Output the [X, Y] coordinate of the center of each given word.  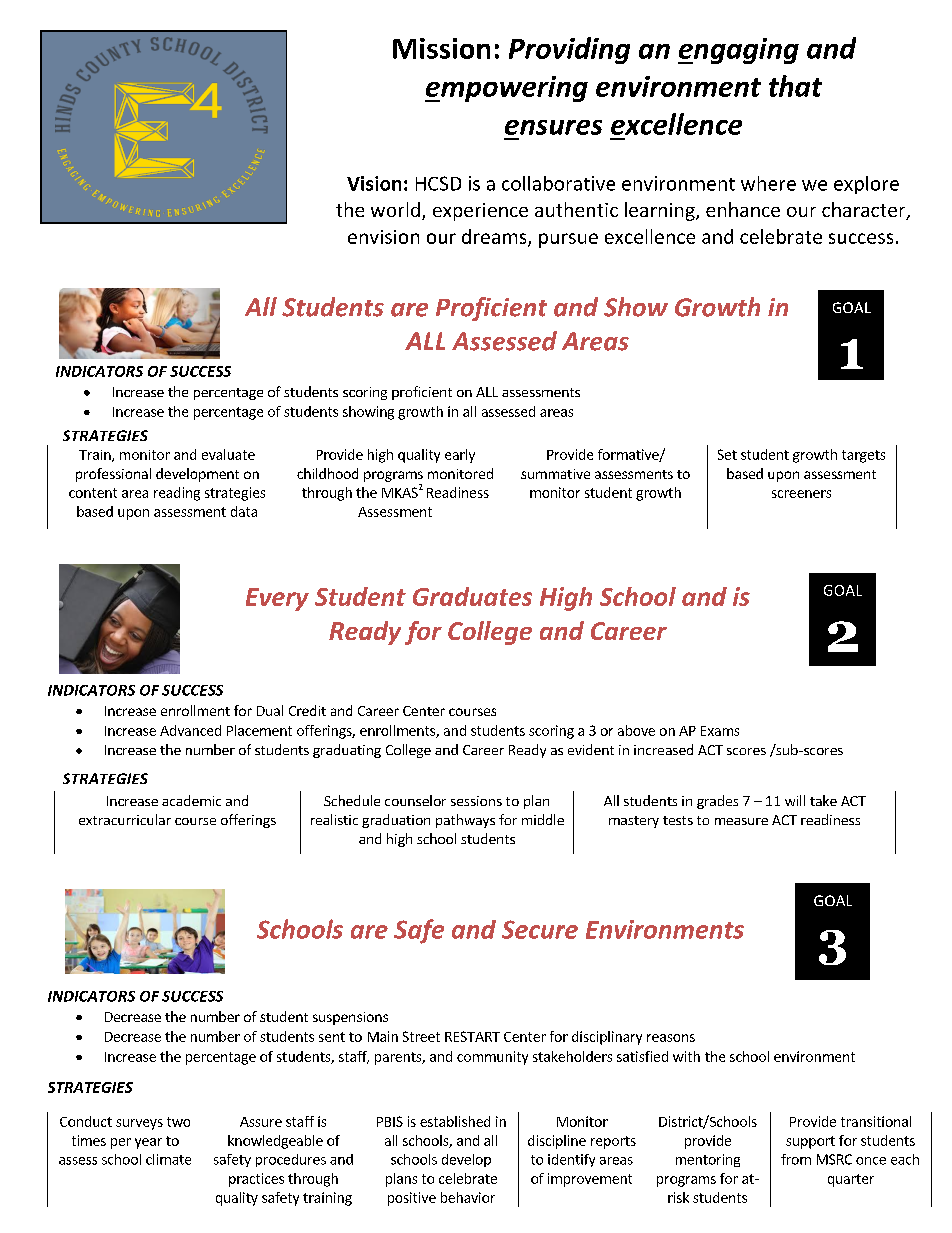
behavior [468, 1197]
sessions [476, 801]
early [460, 456]
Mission [441, 48]
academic [191, 800]
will [795, 800]
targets [863, 456]
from [796, 1159]
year [148, 1143]
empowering [506, 89]
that [795, 86]
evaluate [228, 454]
